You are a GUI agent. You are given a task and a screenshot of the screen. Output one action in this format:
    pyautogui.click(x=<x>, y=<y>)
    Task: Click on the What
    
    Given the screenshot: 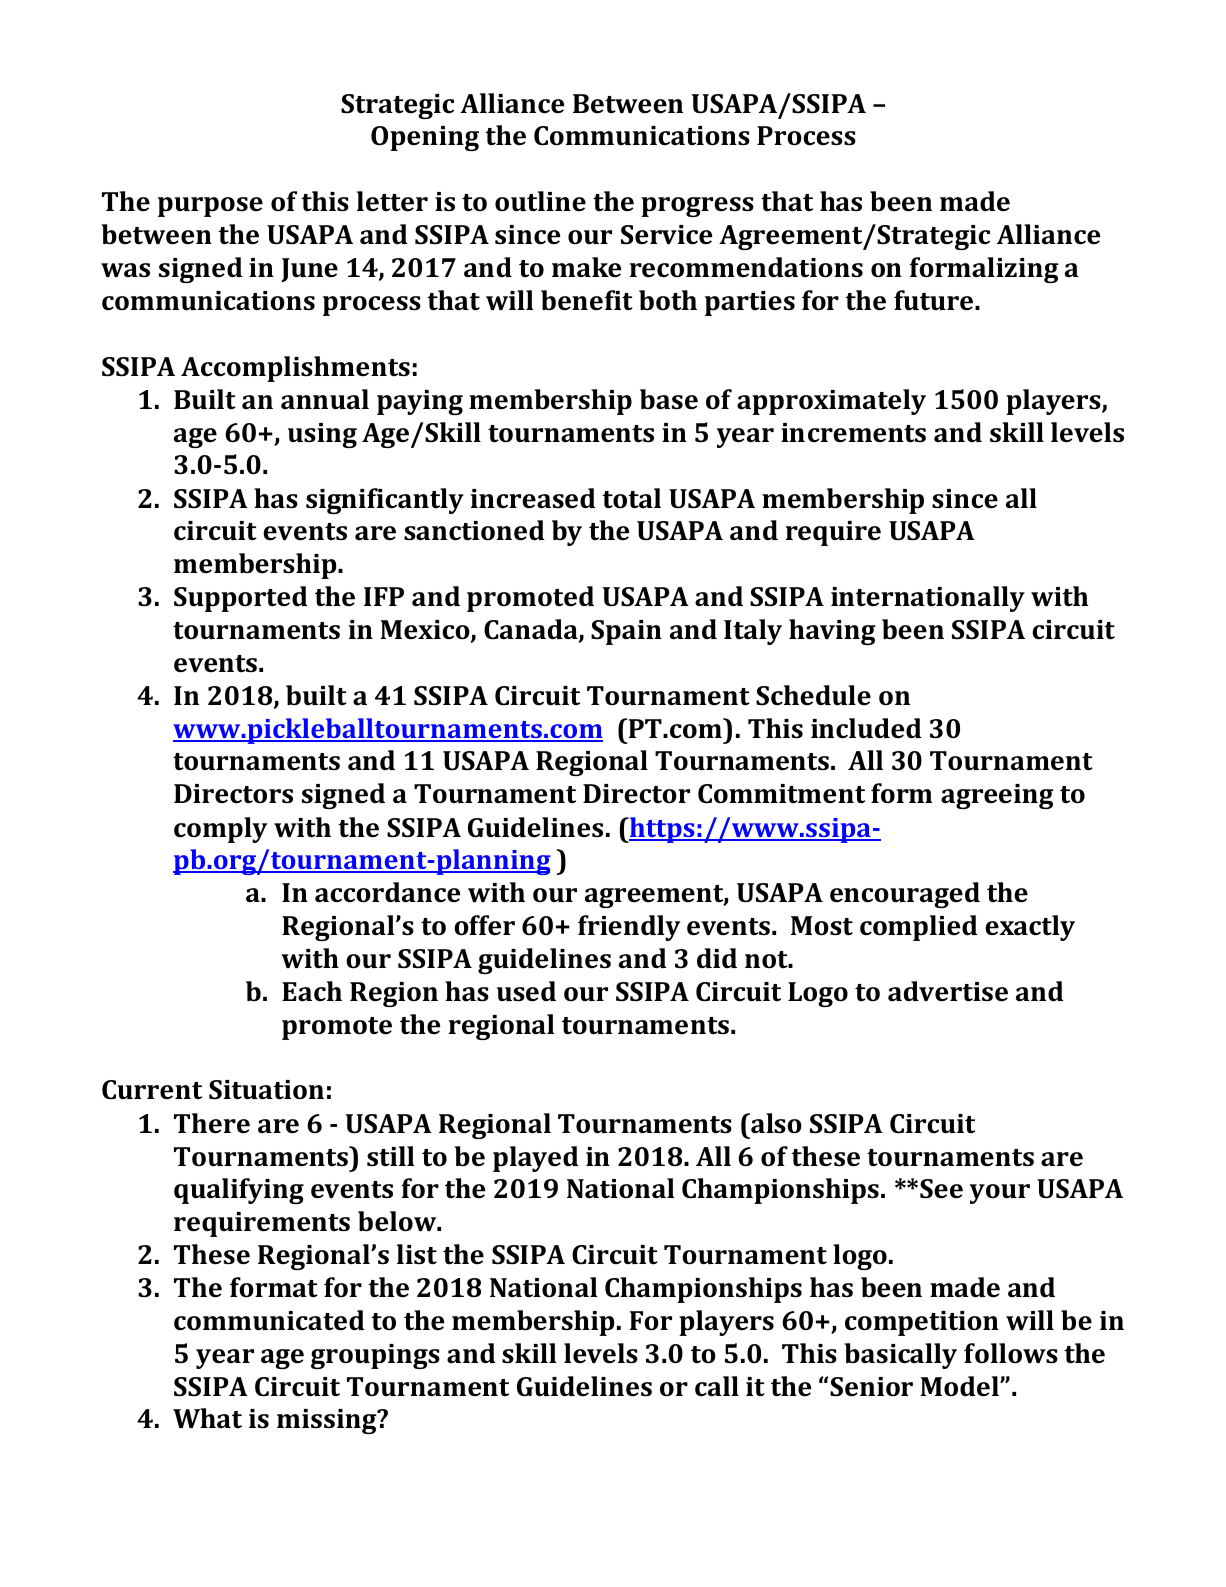 What is the action you would take?
    pyautogui.click(x=207, y=1418)
